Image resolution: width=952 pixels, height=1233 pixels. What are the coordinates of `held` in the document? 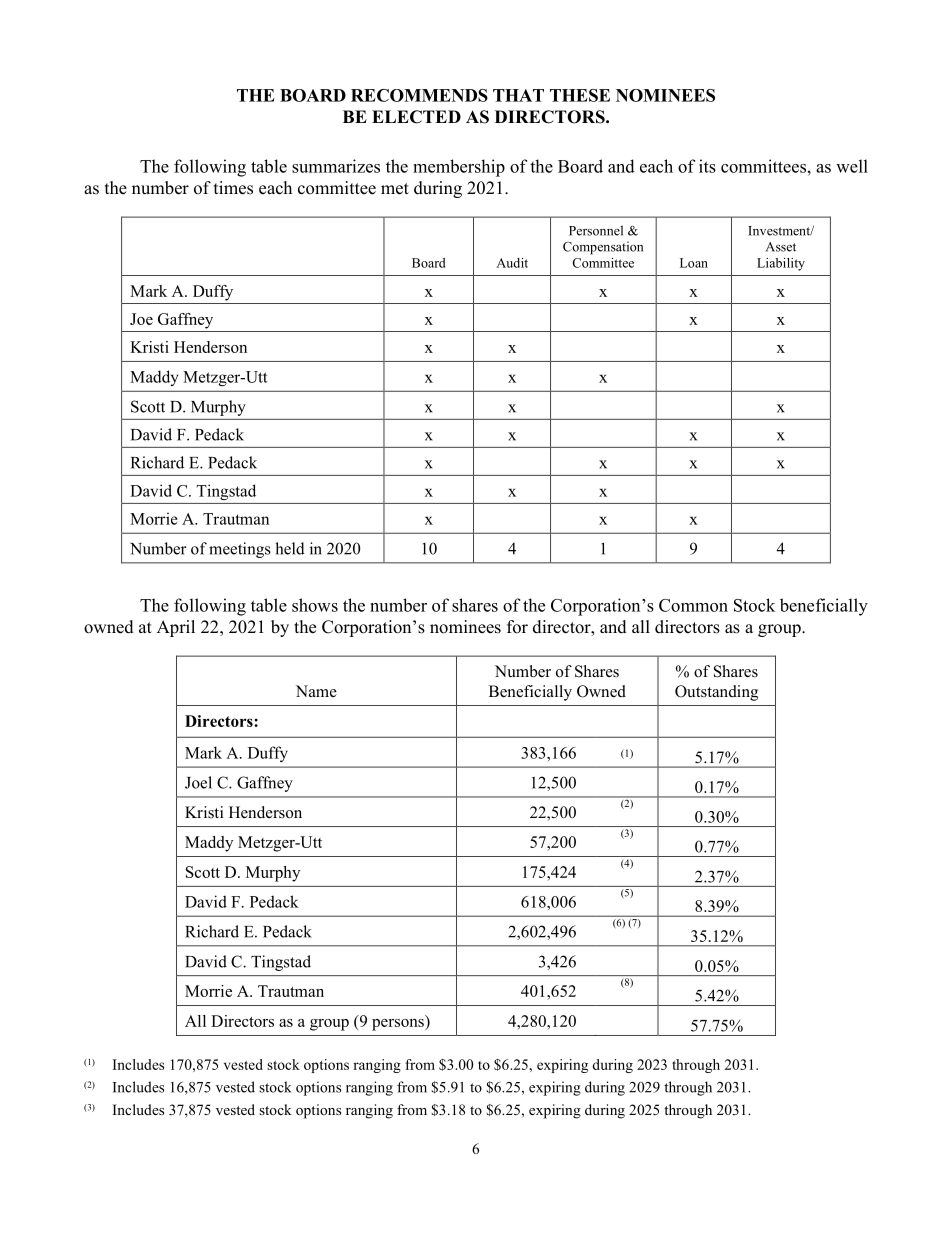 It's located at (290, 548).
